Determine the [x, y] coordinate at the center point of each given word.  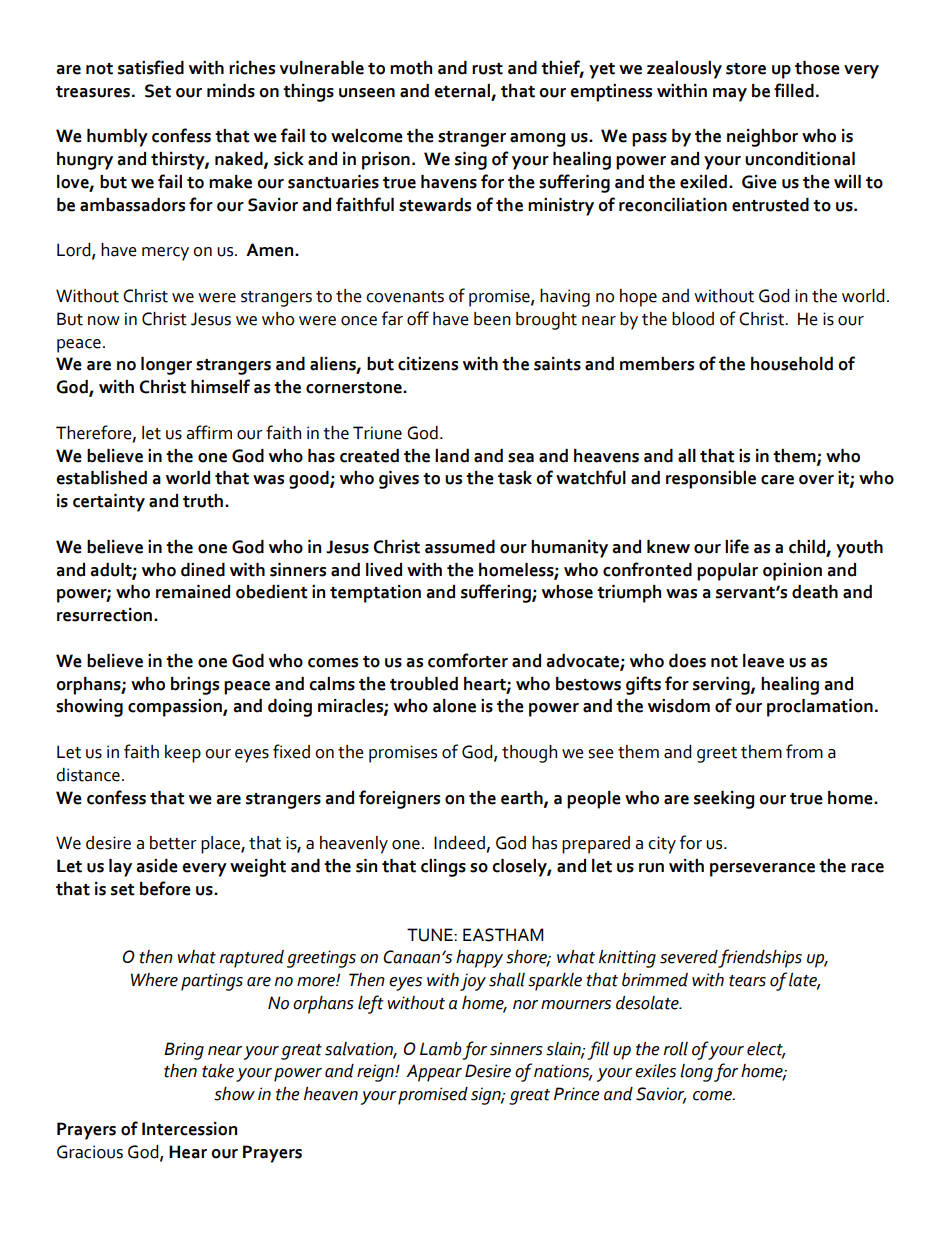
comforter [468, 660]
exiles [655, 1071]
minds [231, 91]
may [730, 95]
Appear [434, 1073]
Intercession [189, 1129]
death [815, 592]
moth [411, 68]
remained [193, 592]
